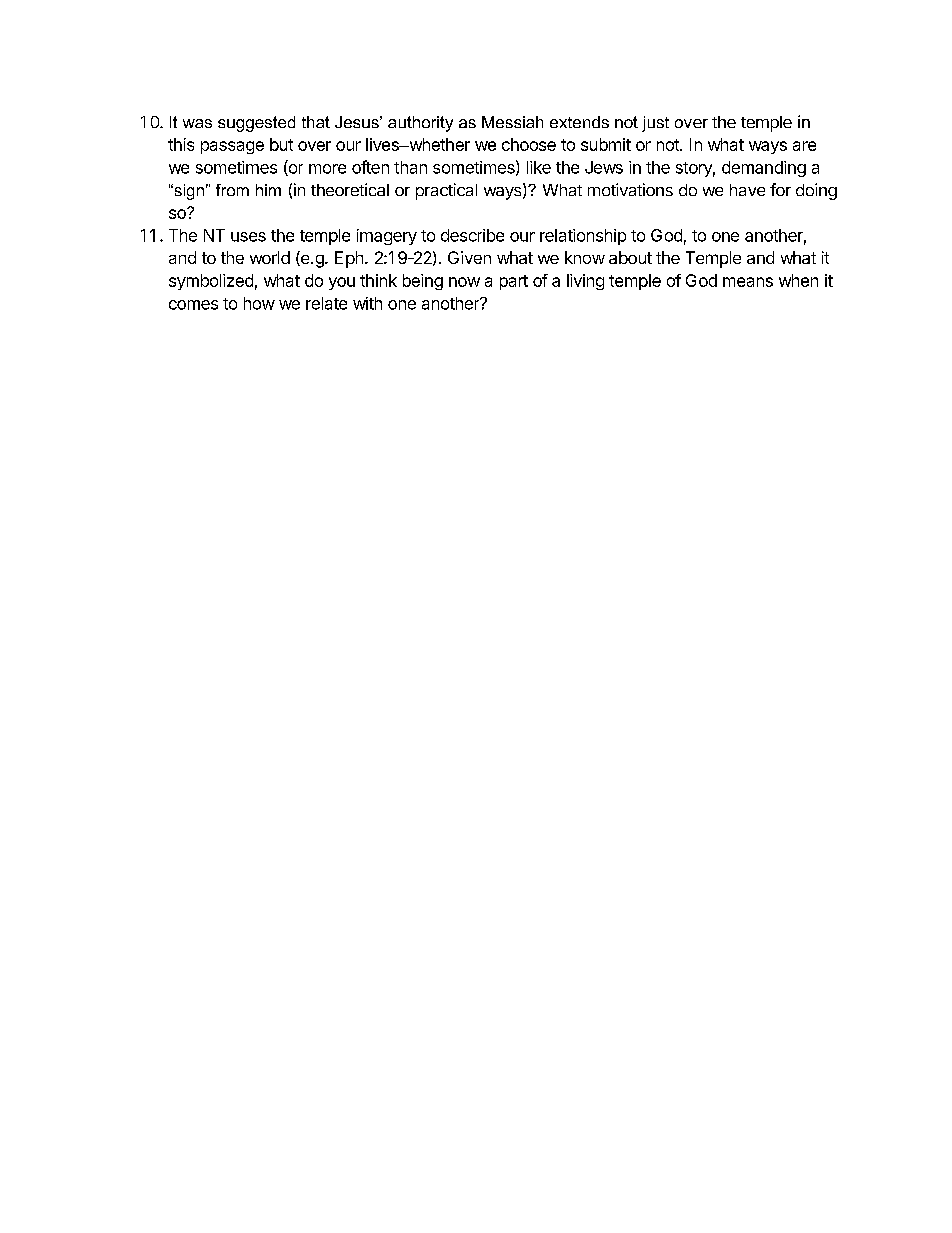 The width and height of the document is (952, 1233). I want to click on how, so click(259, 303).
